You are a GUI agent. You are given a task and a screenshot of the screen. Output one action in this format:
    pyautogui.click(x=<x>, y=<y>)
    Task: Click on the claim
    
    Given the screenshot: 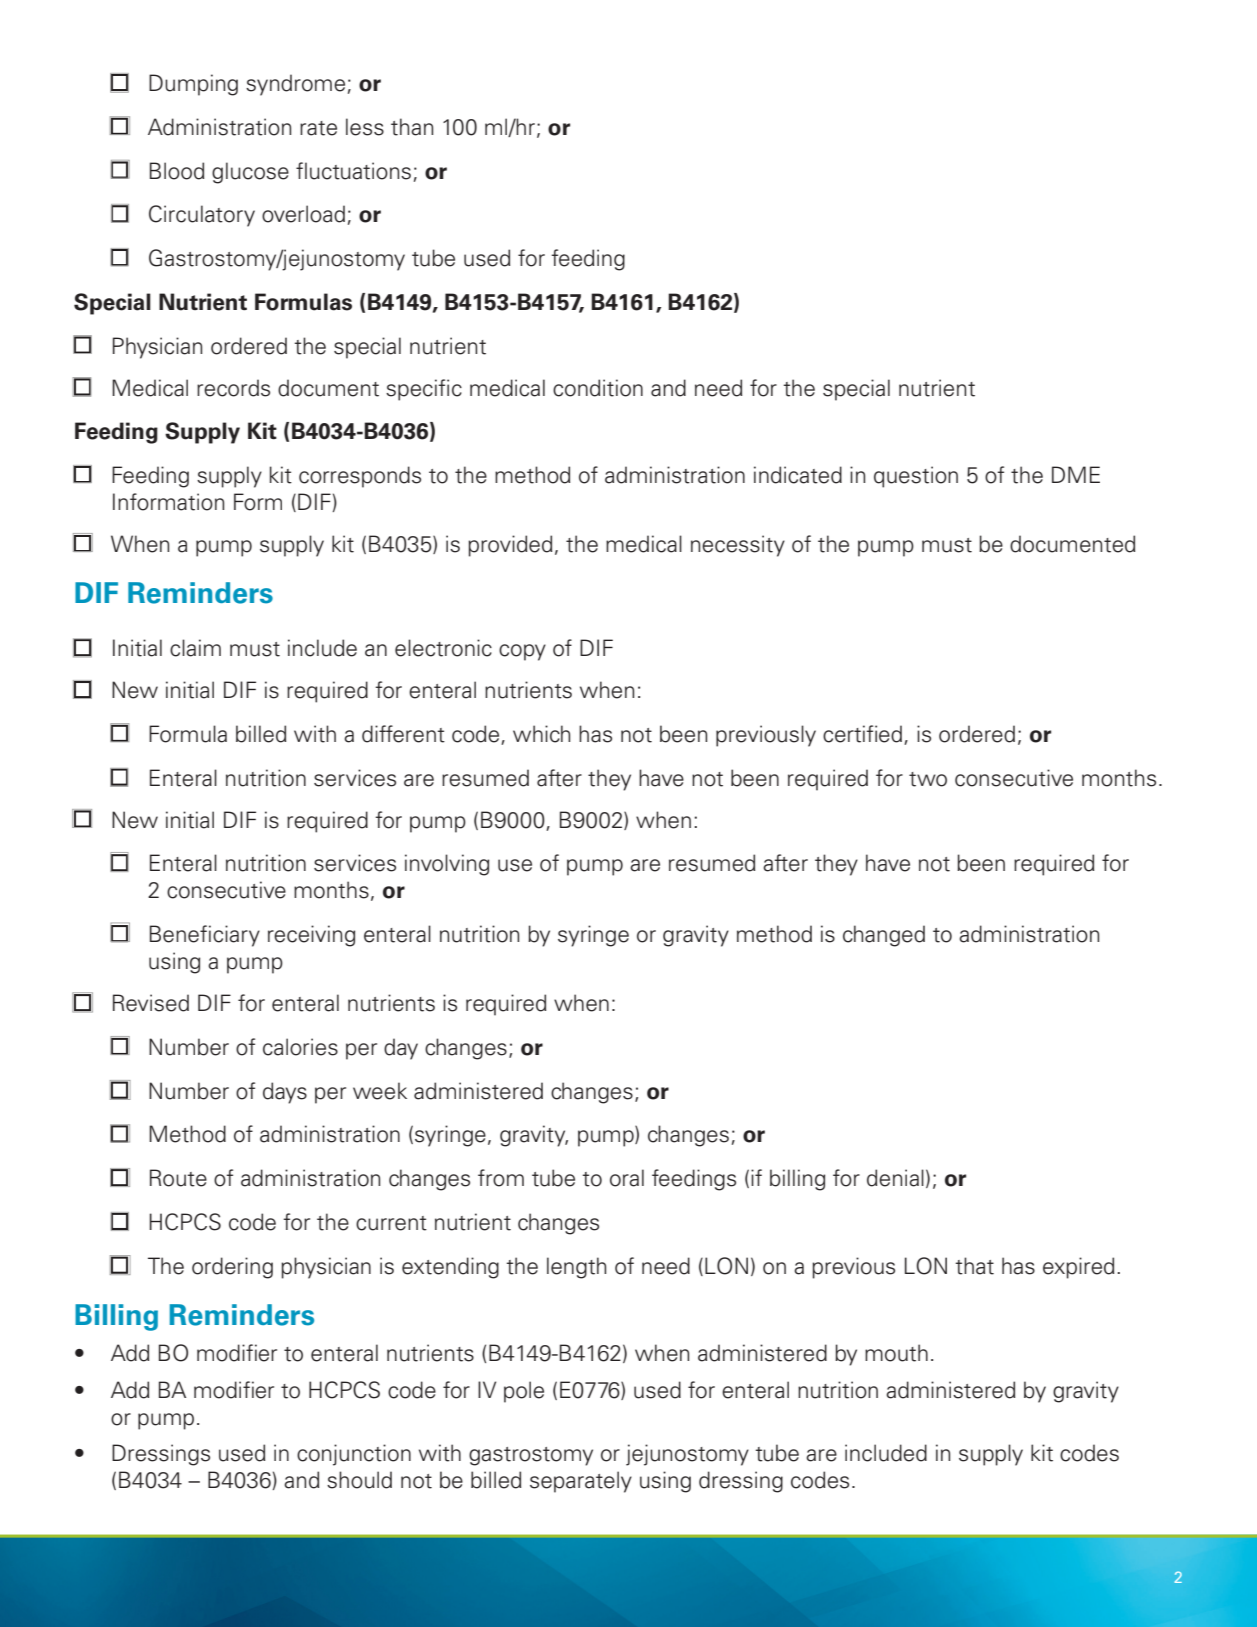 What is the action you would take?
    pyautogui.click(x=195, y=648)
